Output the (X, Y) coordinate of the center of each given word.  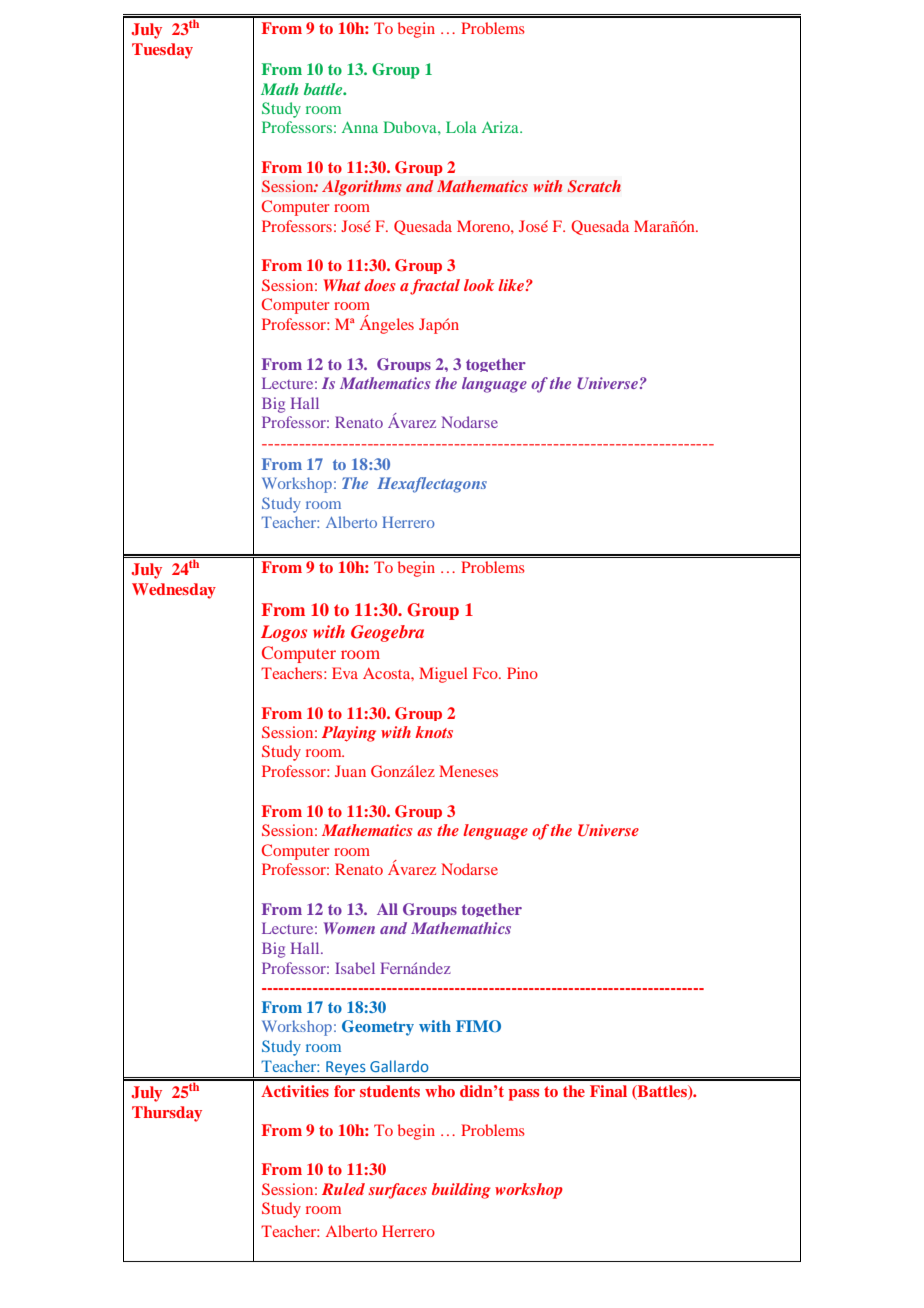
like (511, 285)
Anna (360, 127)
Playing (349, 734)
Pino (522, 673)
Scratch (594, 186)
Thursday (167, 1114)
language (494, 385)
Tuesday (162, 51)
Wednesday (174, 591)
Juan (350, 771)
